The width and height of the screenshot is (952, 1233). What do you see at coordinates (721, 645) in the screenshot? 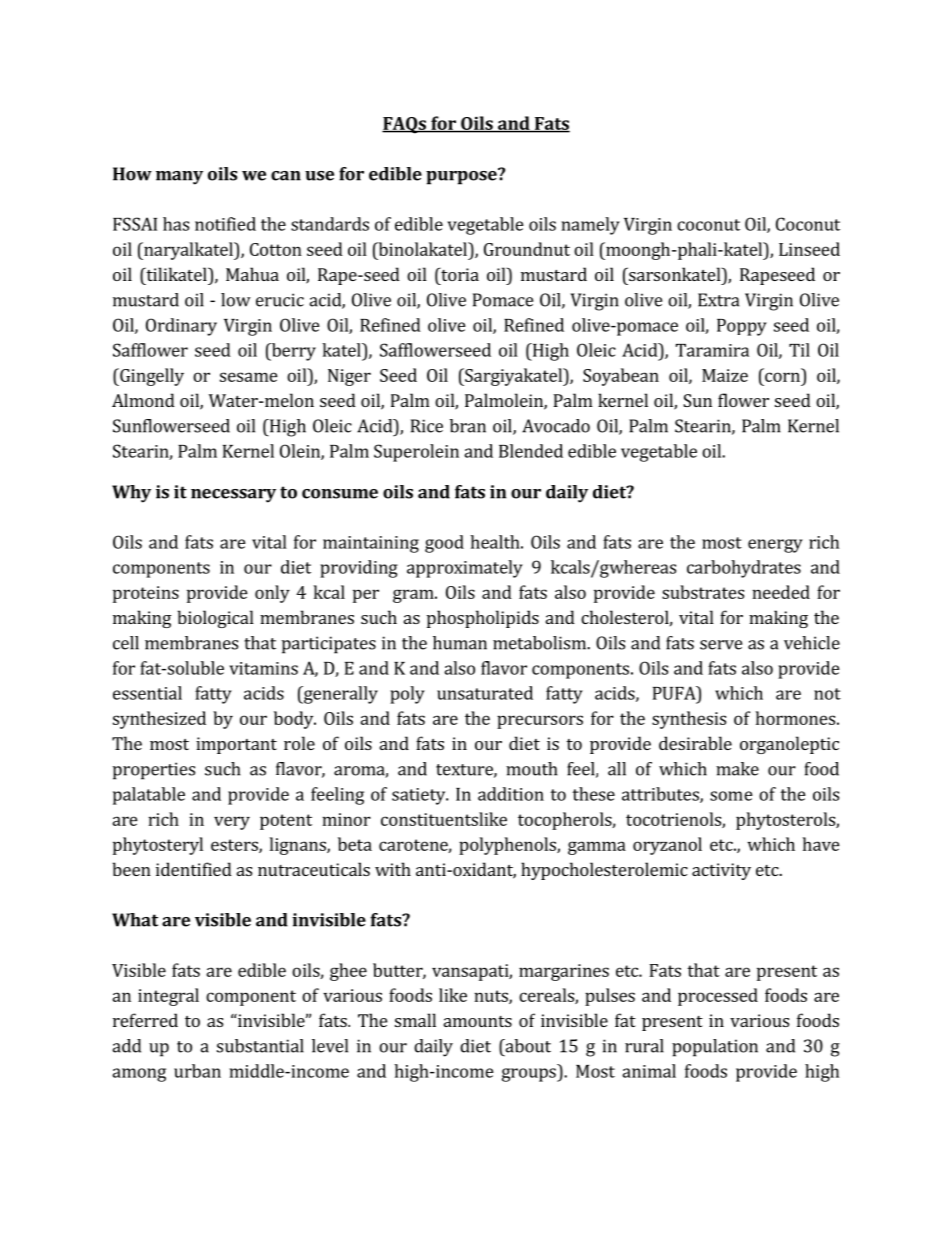
I see `serve` at bounding box center [721, 645].
